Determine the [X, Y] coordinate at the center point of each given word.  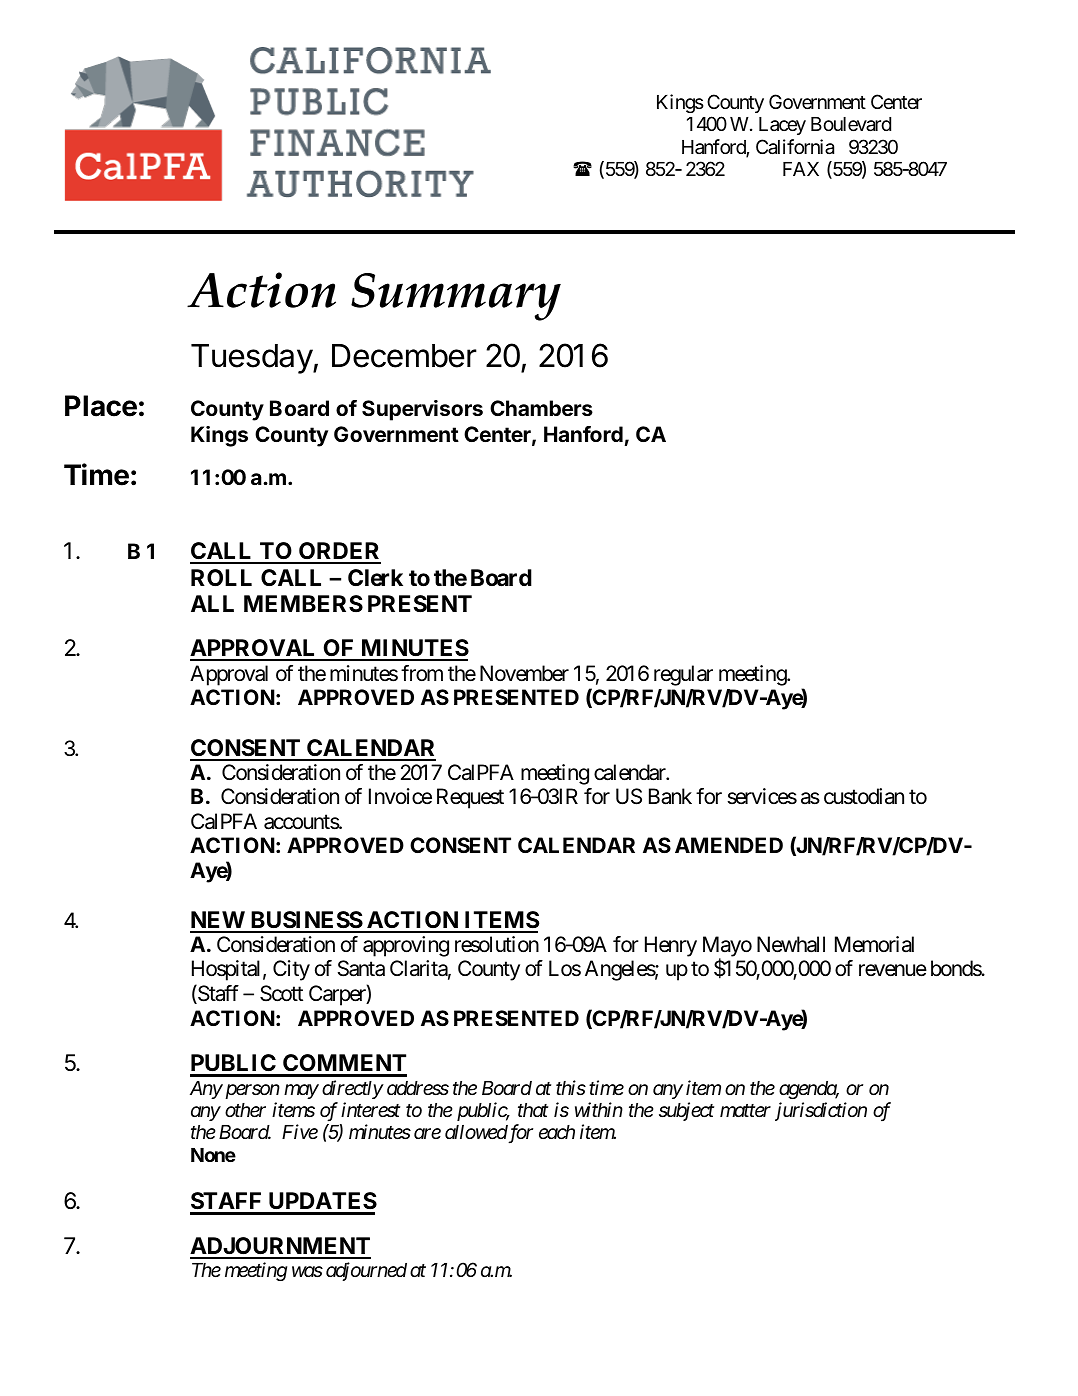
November [524, 673]
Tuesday [252, 359]
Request [470, 798]
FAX [801, 169]
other [245, 1110]
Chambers [541, 408]
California [795, 147]
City [291, 970]
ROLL [221, 578]
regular [683, 675]
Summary [456, 297]
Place [101, 406]
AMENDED [729, 845]
